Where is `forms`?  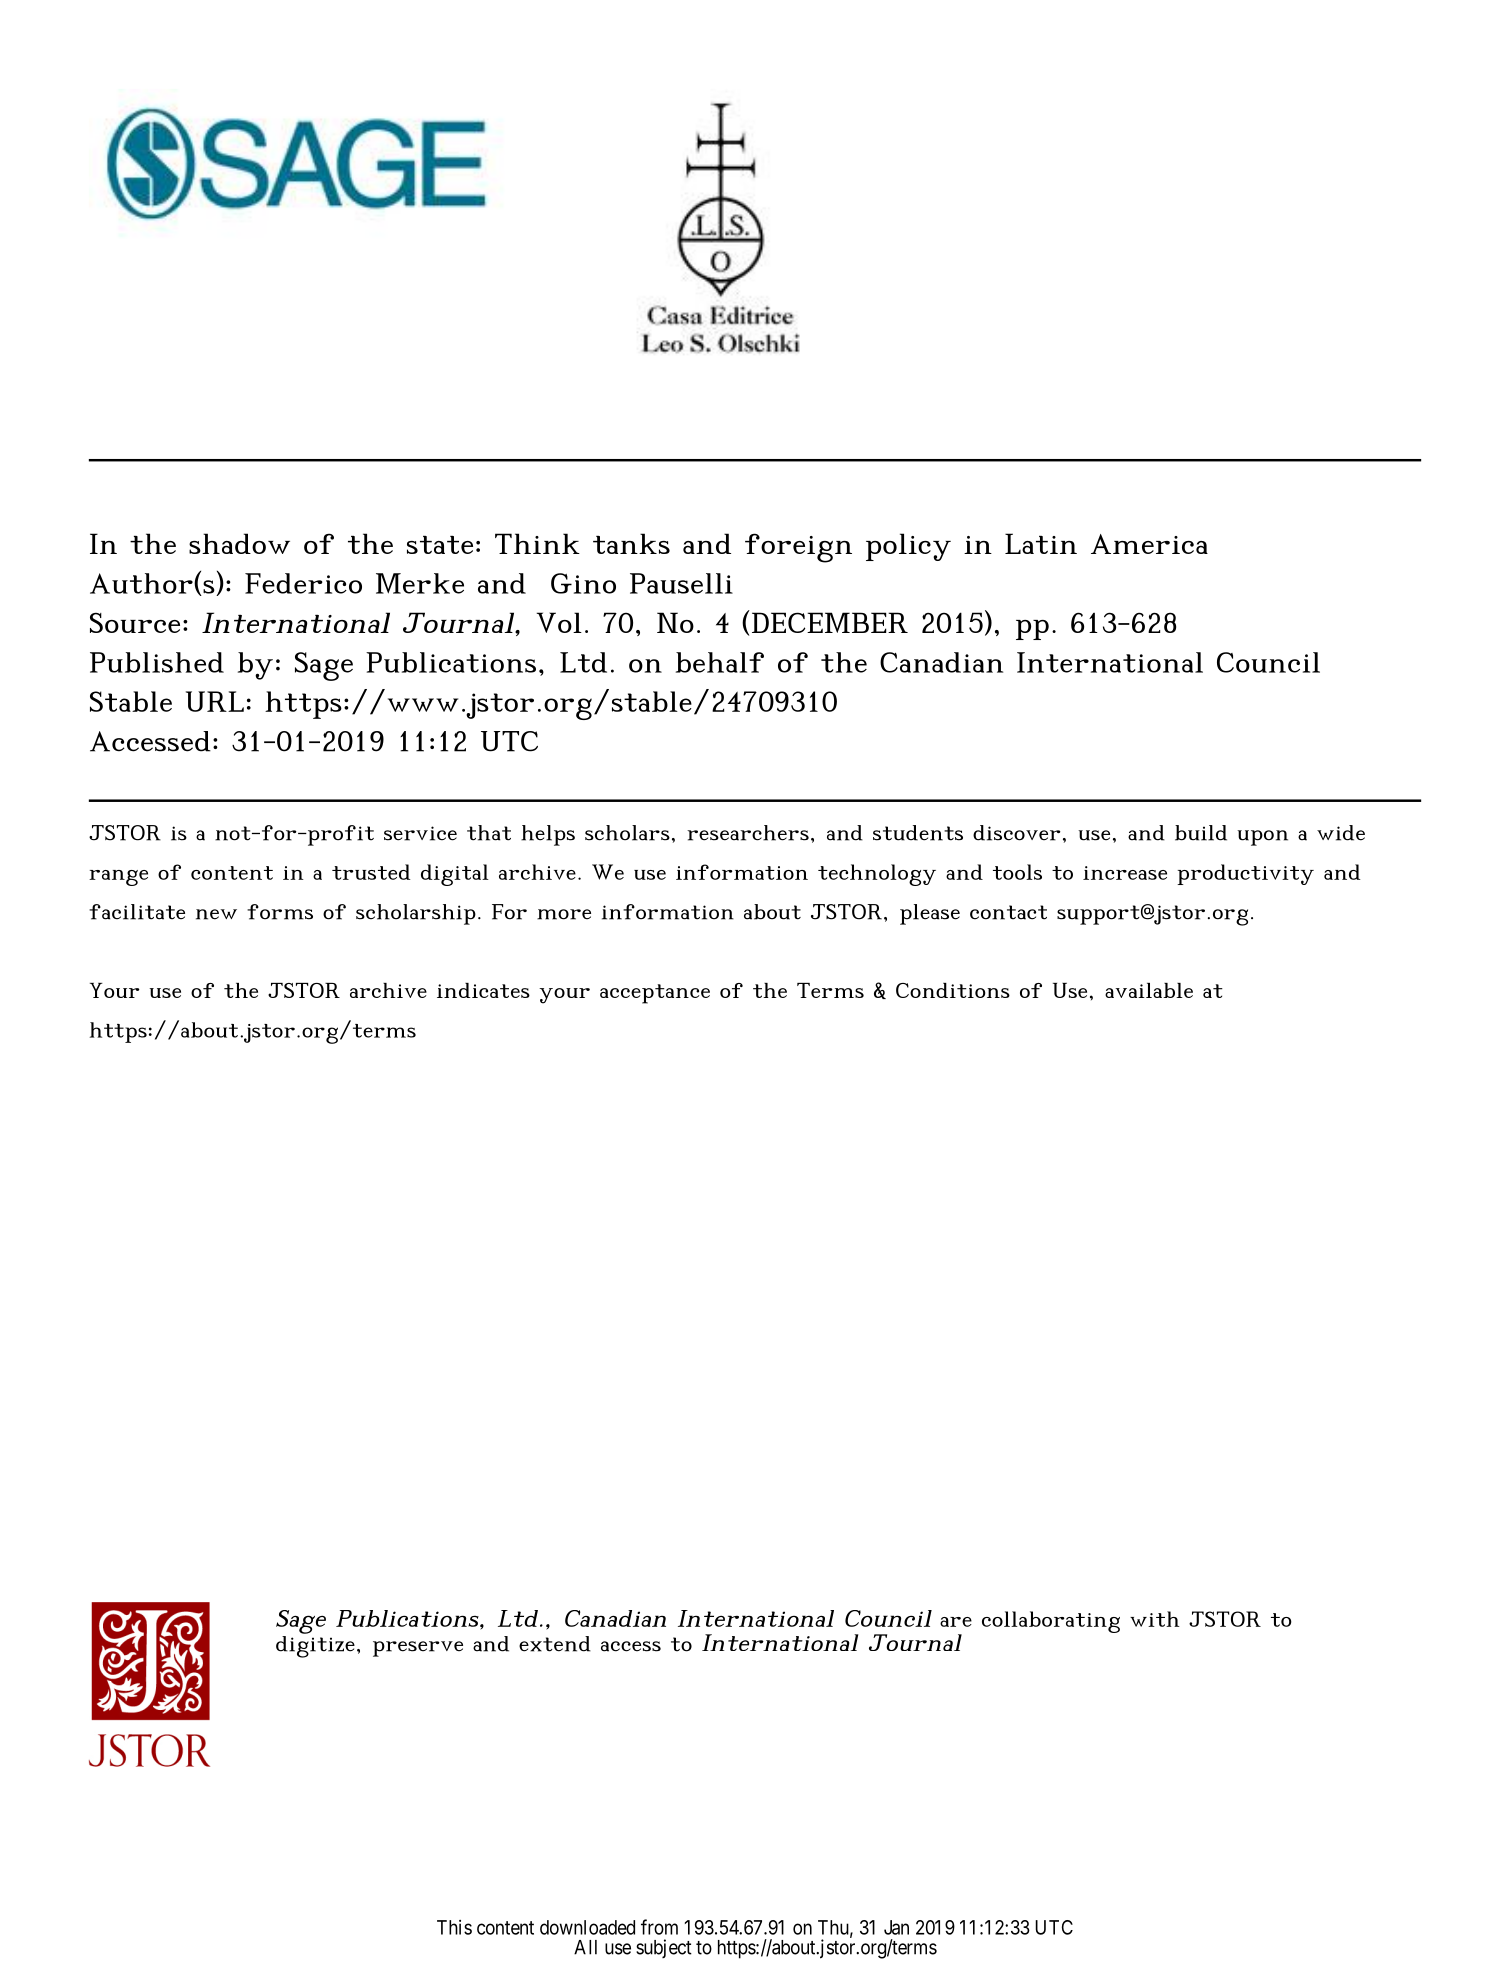 forms is located at coordinates (280, 912).
